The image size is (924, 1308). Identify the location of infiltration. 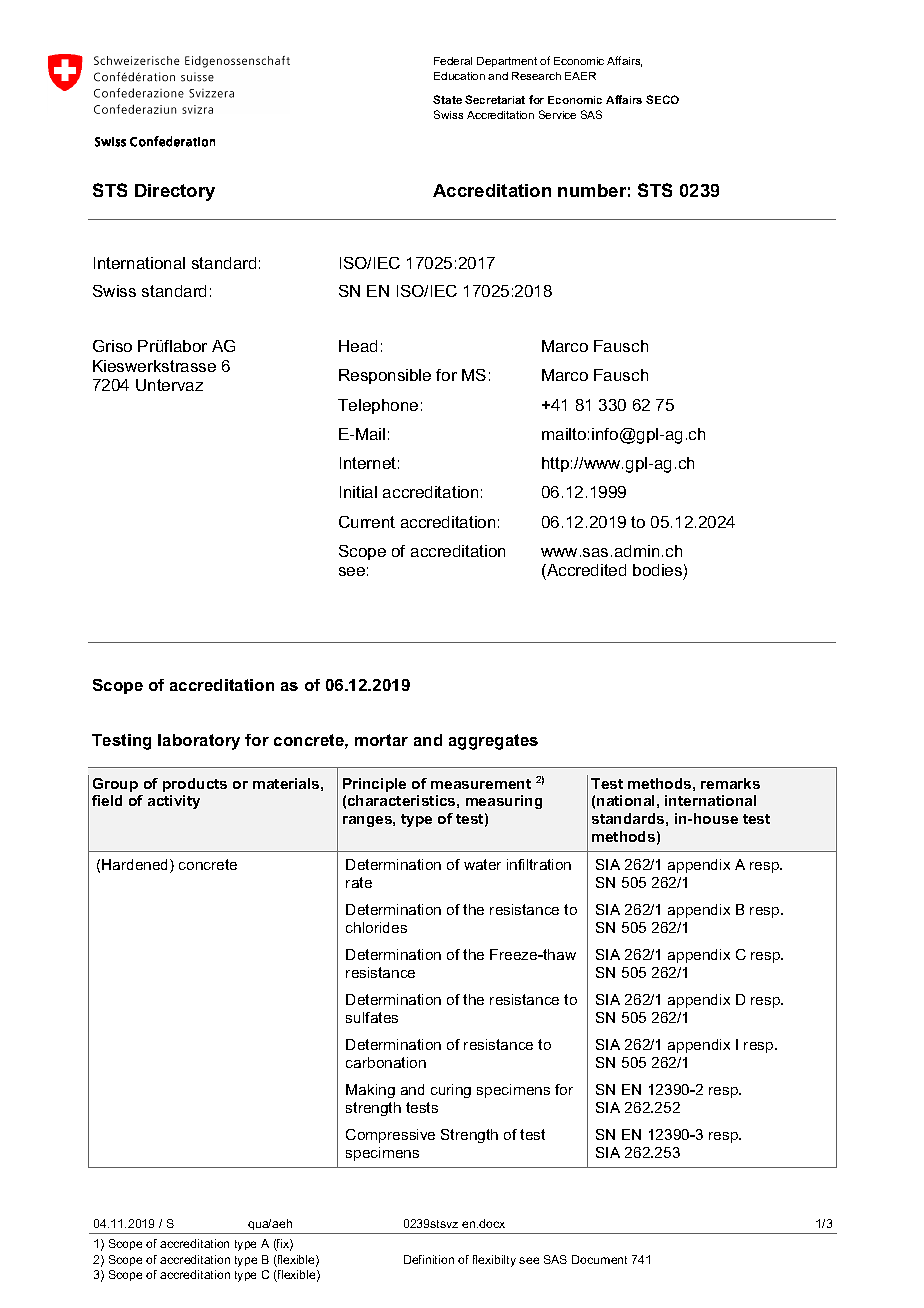
(539, 864).
